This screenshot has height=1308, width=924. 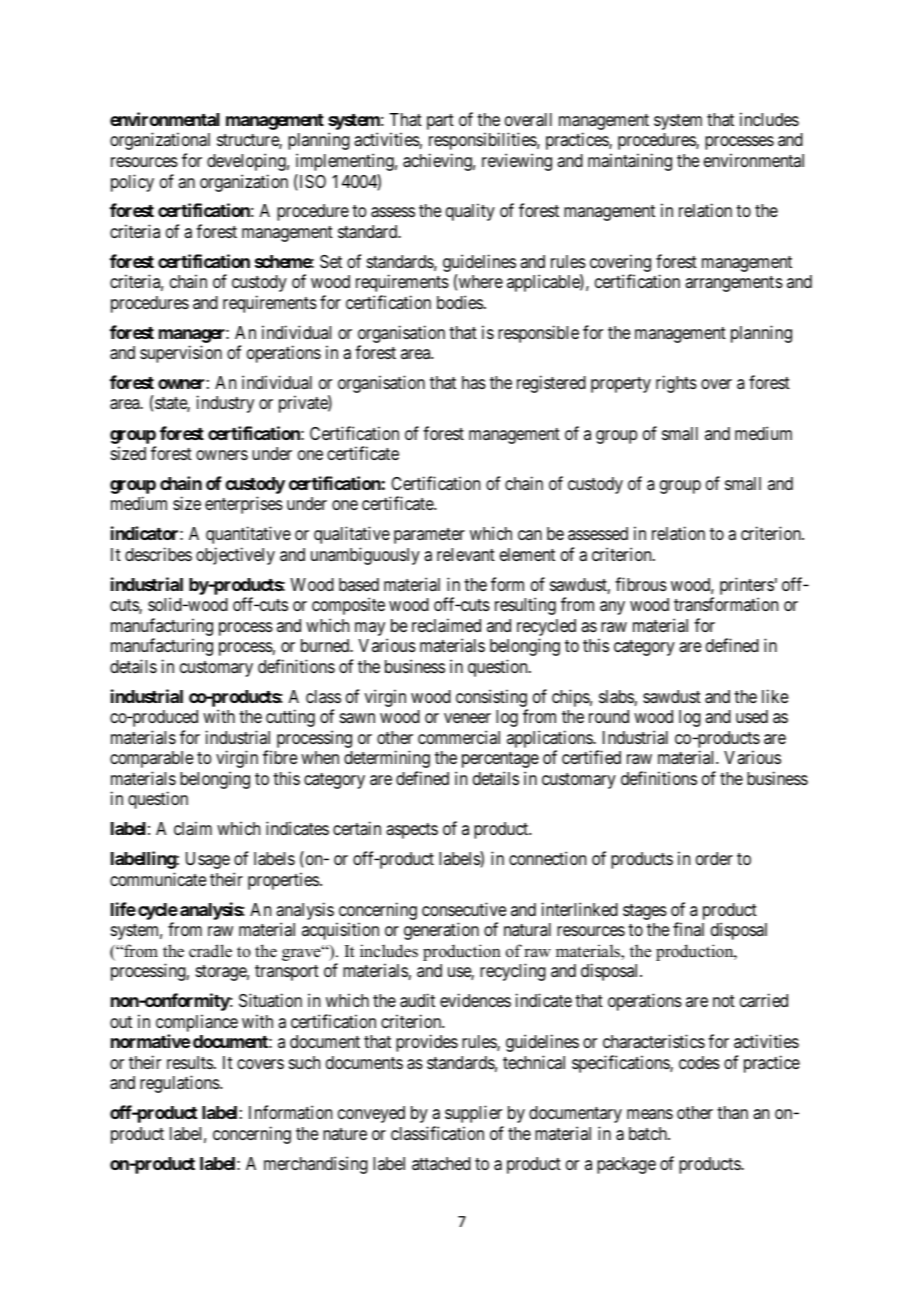 I want to click on may, so click(x=371, y=630).
